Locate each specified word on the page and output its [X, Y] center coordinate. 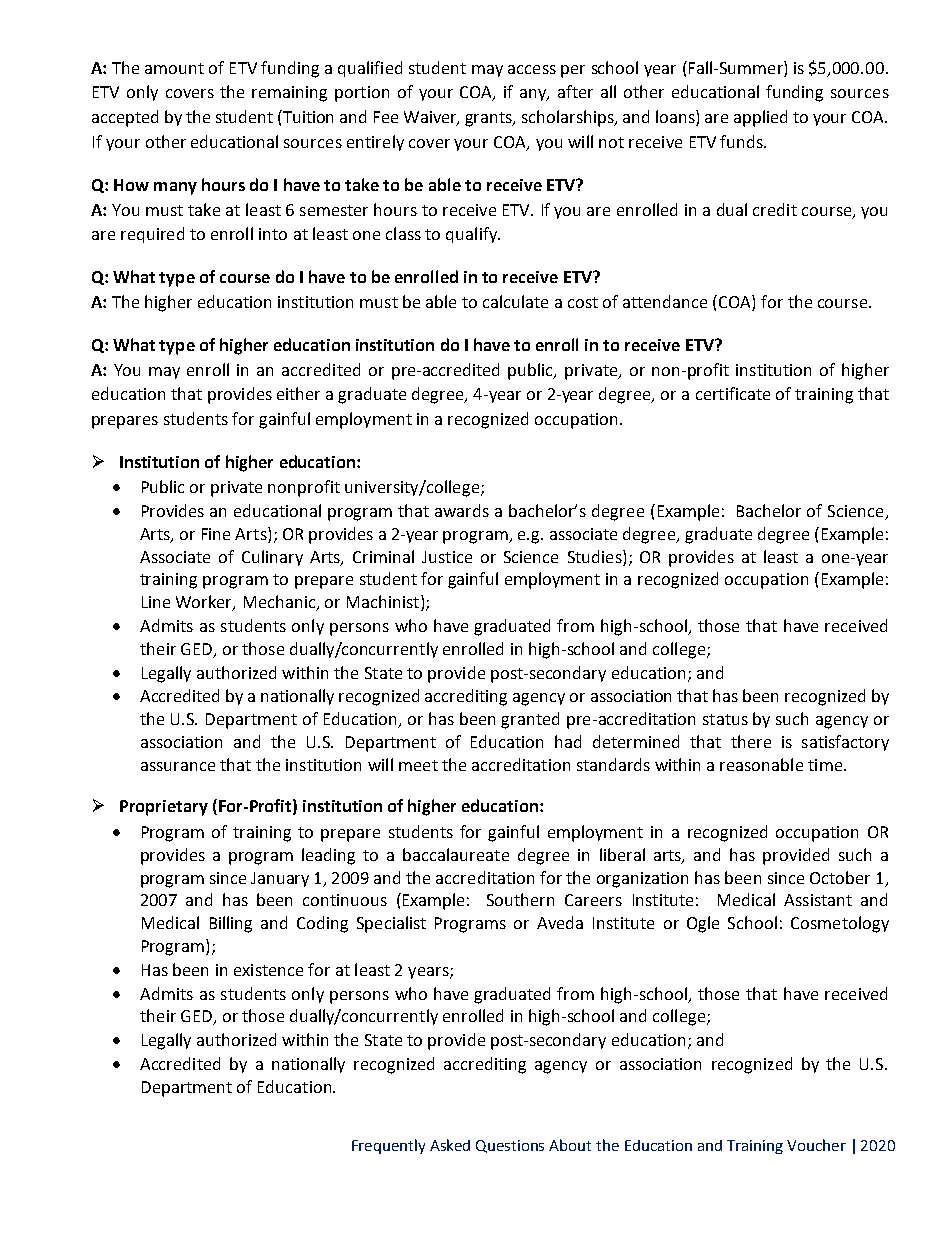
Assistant [818, 900]
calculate [515, 301]
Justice [447, 557]
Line [156, 602]
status [725, 719]
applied [760, 118]
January [280, 879]
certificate [733, 393]
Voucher [816, 1145]
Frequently [388, 1146]
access [532, 69]
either [298, 393]
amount [174, 68]
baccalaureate [456, 854]
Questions [510, 1146]
